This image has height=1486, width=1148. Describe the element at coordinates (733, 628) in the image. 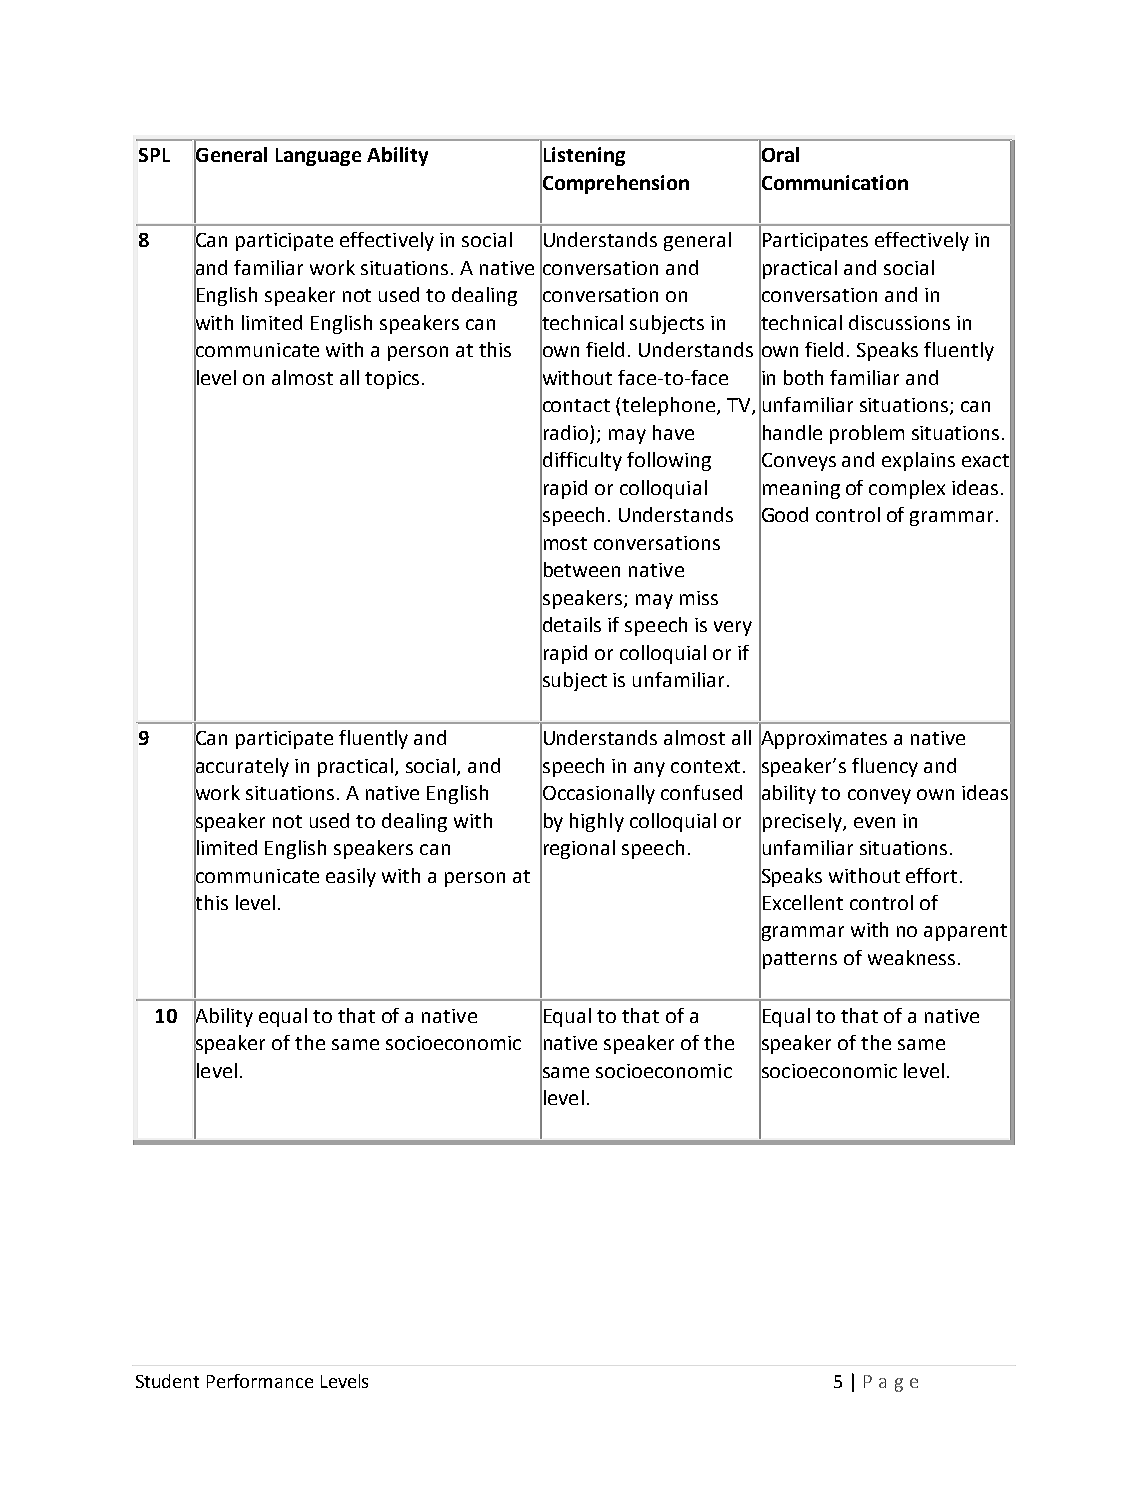

I see `very` at that location.
